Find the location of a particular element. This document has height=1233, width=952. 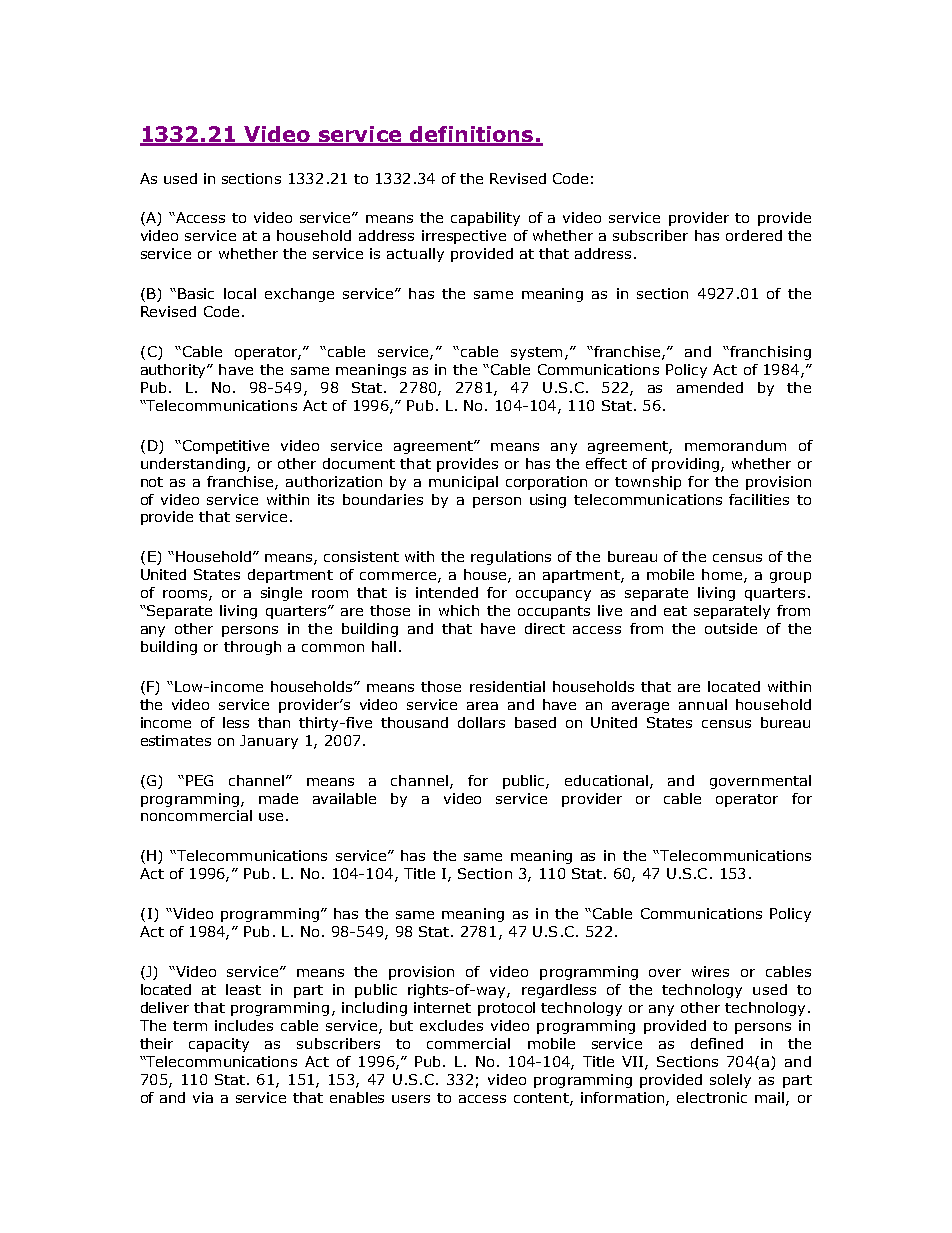

solely is located at coordinates (730, 1081).
